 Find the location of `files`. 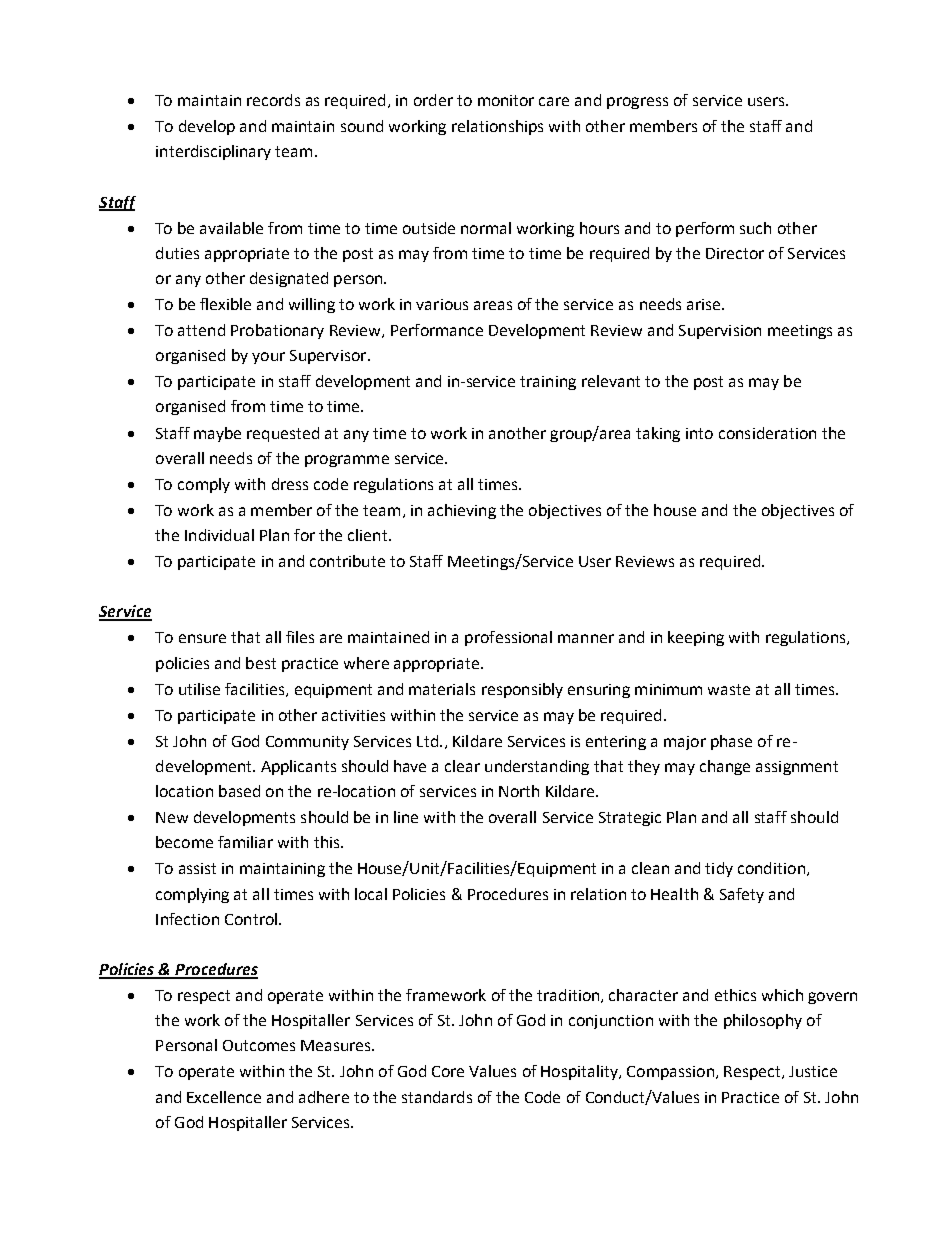

files is located at coordinates (300, 637).
